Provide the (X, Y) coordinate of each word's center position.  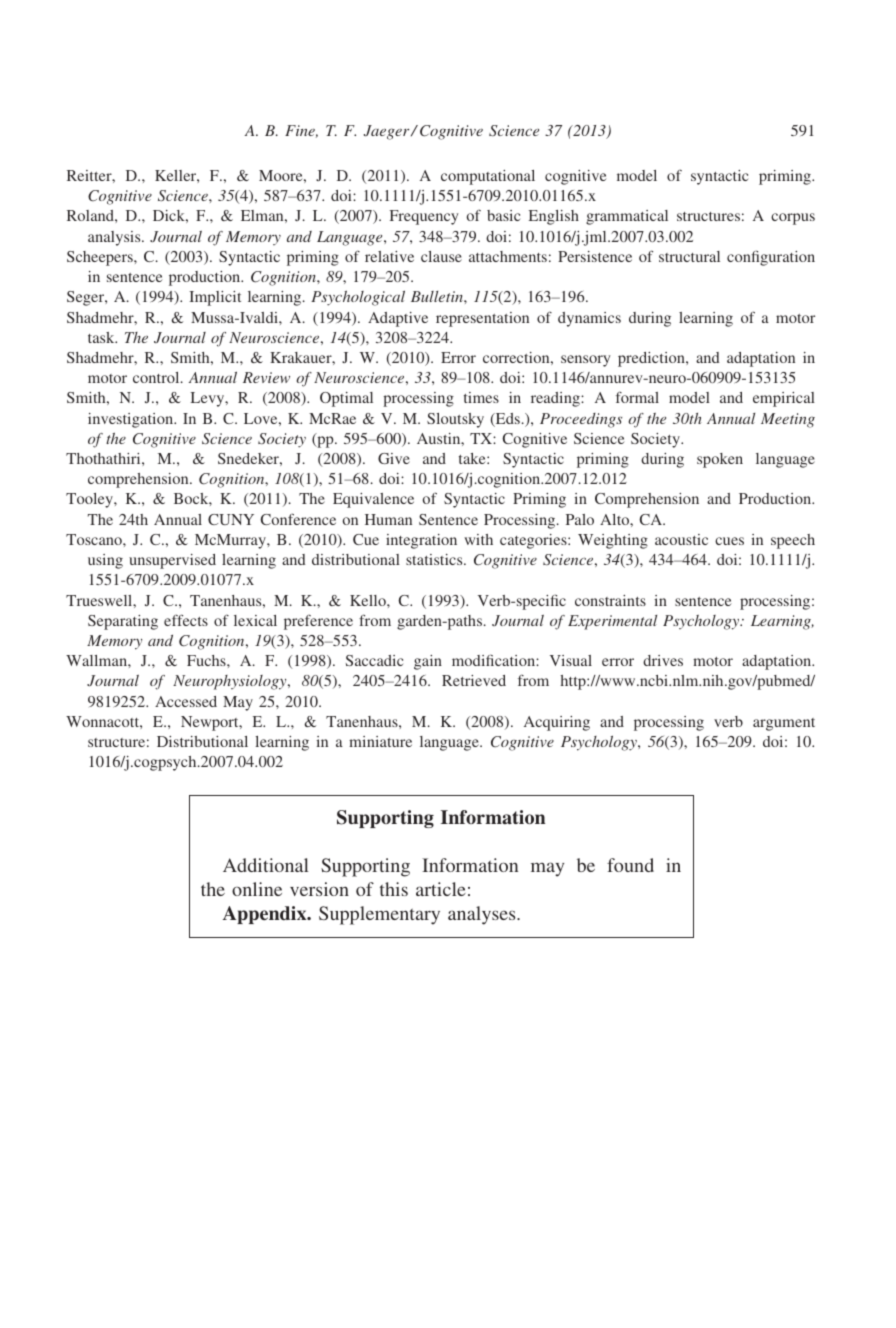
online (257, 889)
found (630, 865)
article (441, 889)
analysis (115, 238)
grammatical (627, 217)
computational (488, 177)
